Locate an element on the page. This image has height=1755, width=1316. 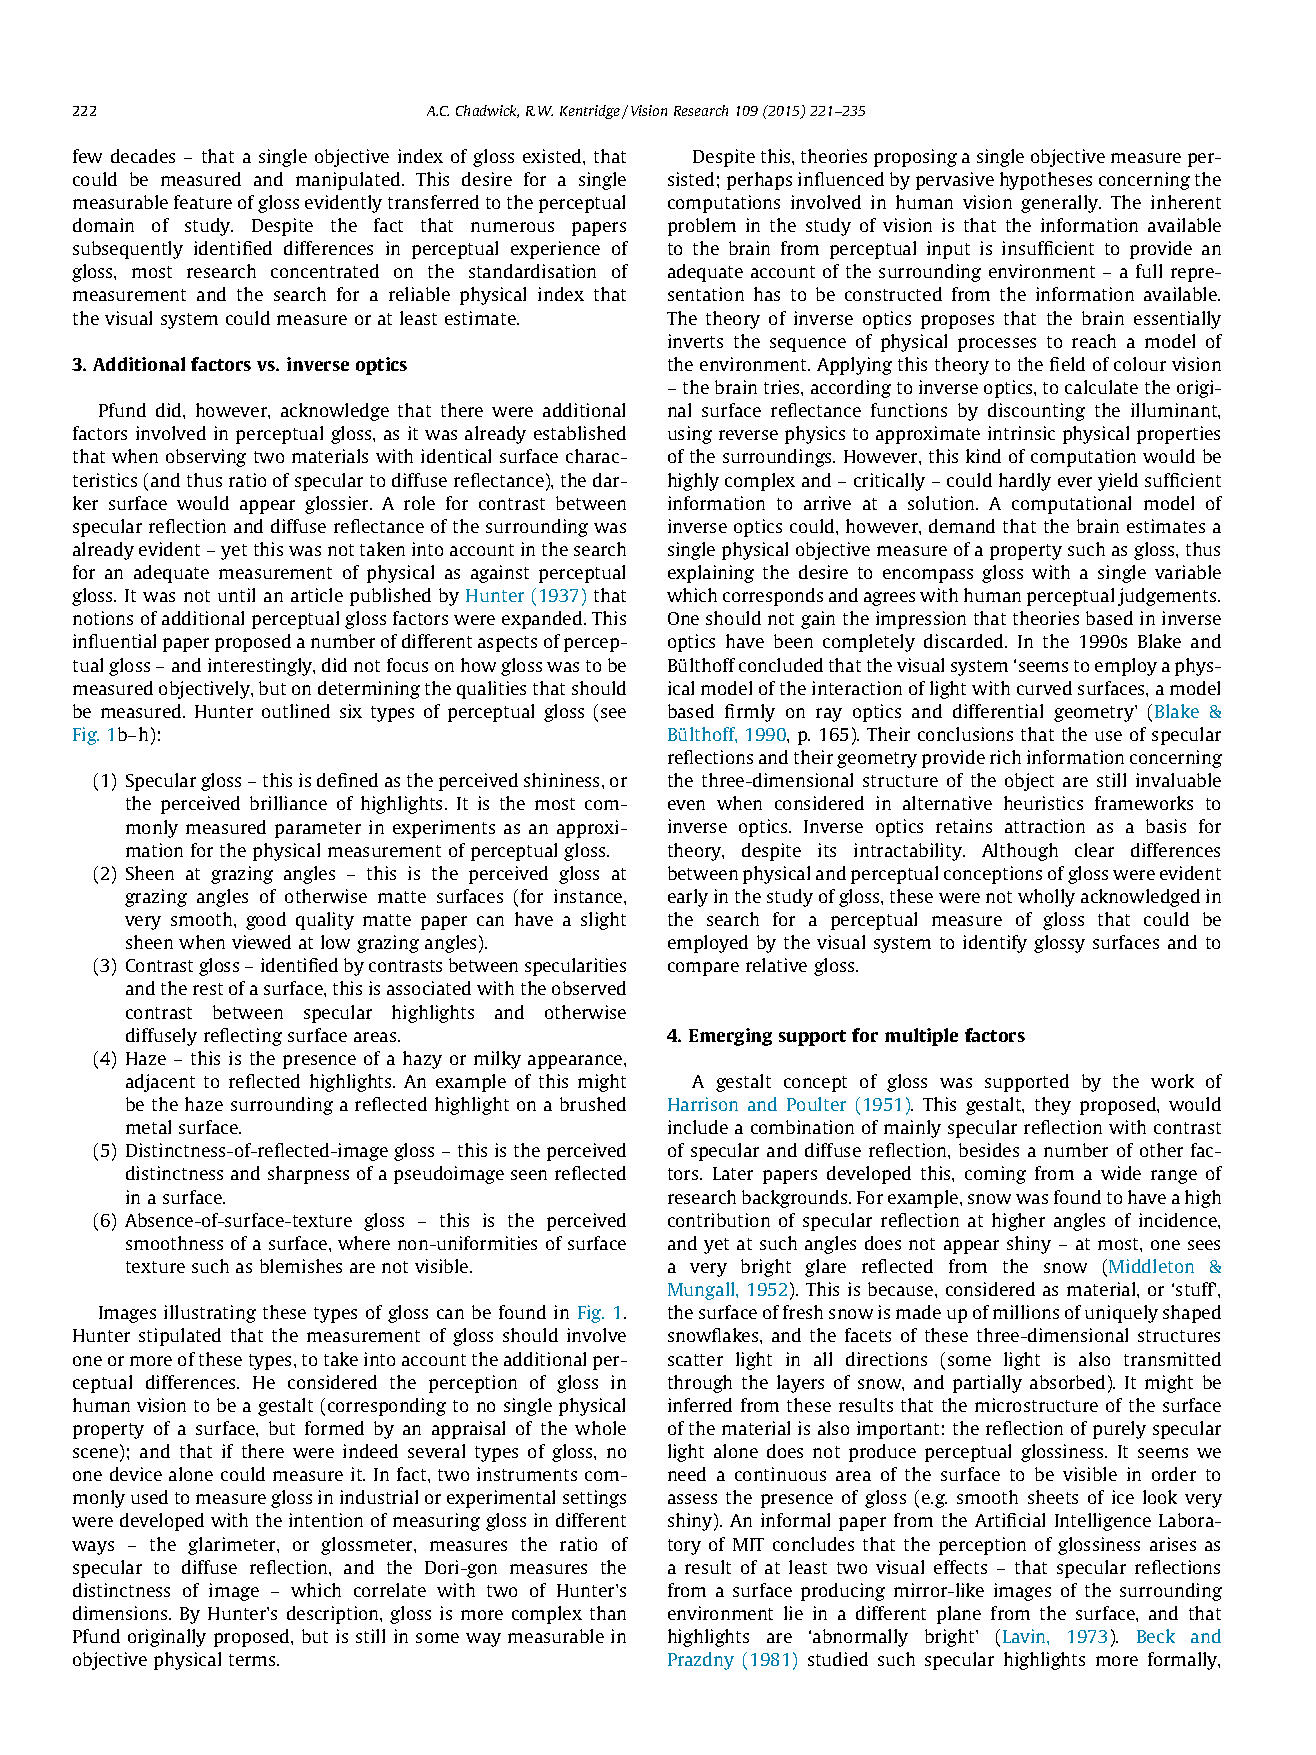
good is located at coordinates (266, 921).
